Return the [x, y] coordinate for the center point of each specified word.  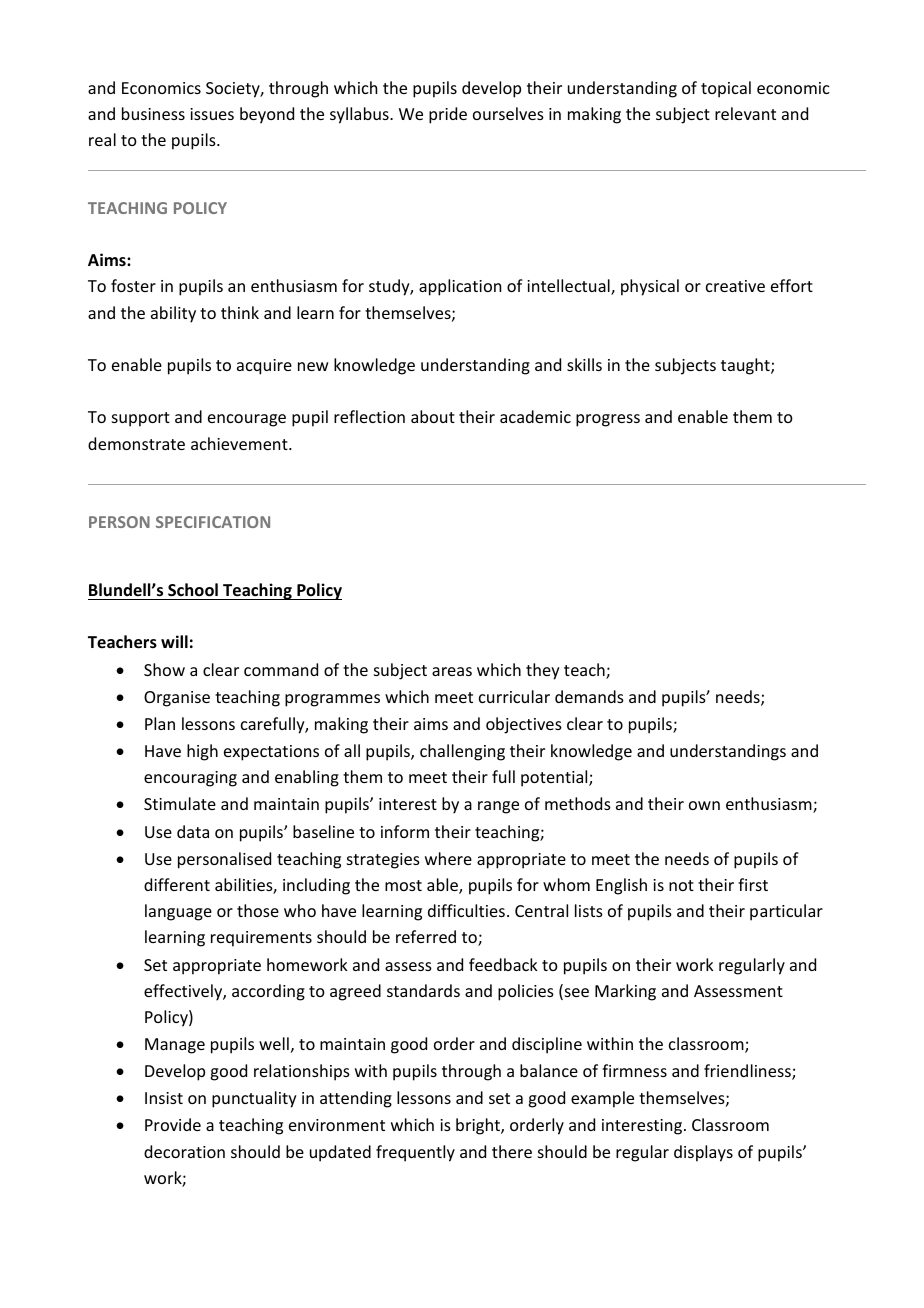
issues [212, 114]
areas [452, 671]
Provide [173, 1124]
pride [448, 115]
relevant [745, 113]
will [174, 641]
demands [589, 696]
